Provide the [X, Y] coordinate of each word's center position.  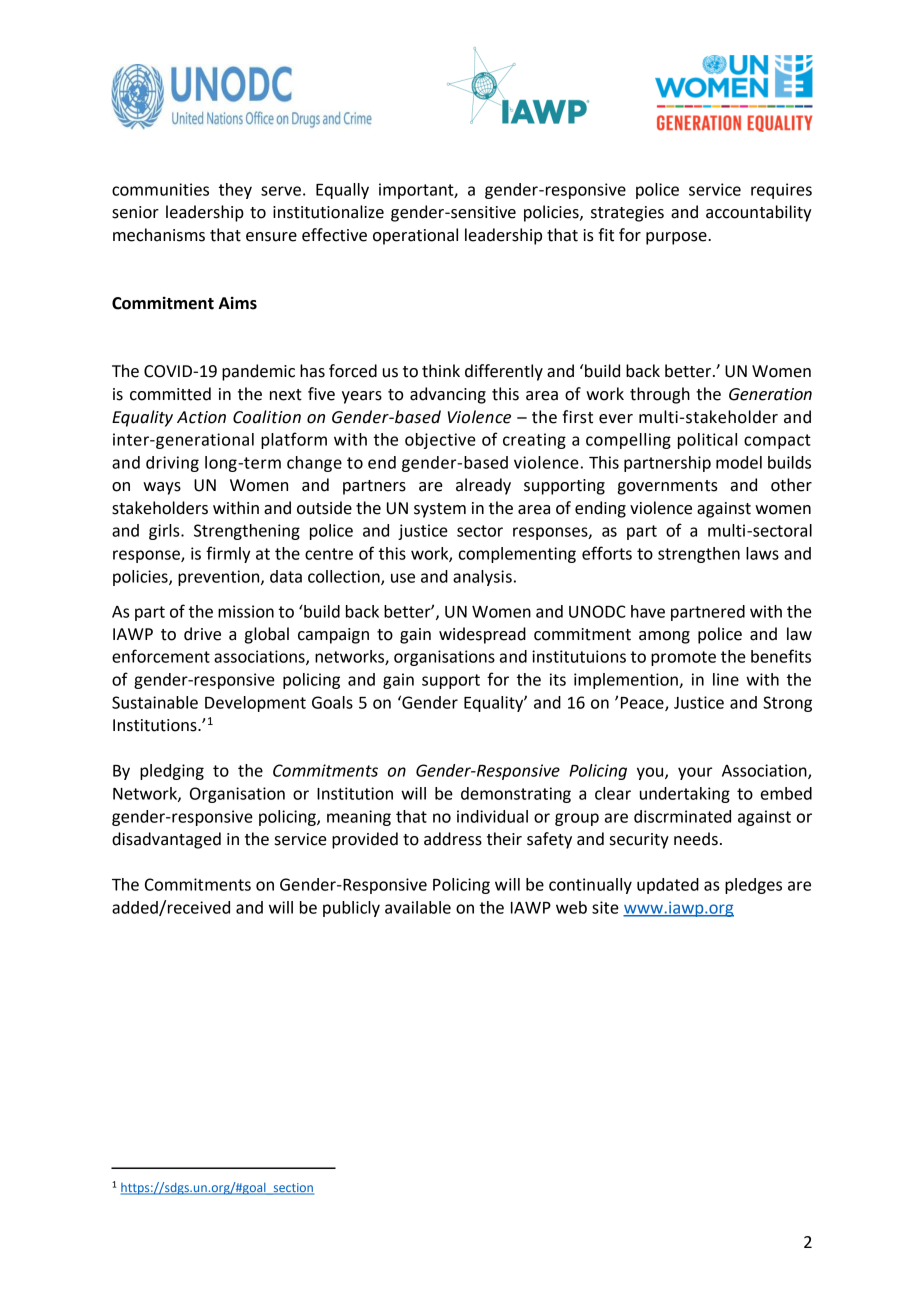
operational [415, 236]
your [695, 773]
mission [246, 611]
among [664, 637]
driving [172, 464]
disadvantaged [166, 840]
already [483, 486]
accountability [758, 213]
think [441, 371]
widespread [482, 635]
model [739, 462]
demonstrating [516, 795]
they [235, 191]
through [660, 395]
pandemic [258, 372]
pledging [172, 772]
